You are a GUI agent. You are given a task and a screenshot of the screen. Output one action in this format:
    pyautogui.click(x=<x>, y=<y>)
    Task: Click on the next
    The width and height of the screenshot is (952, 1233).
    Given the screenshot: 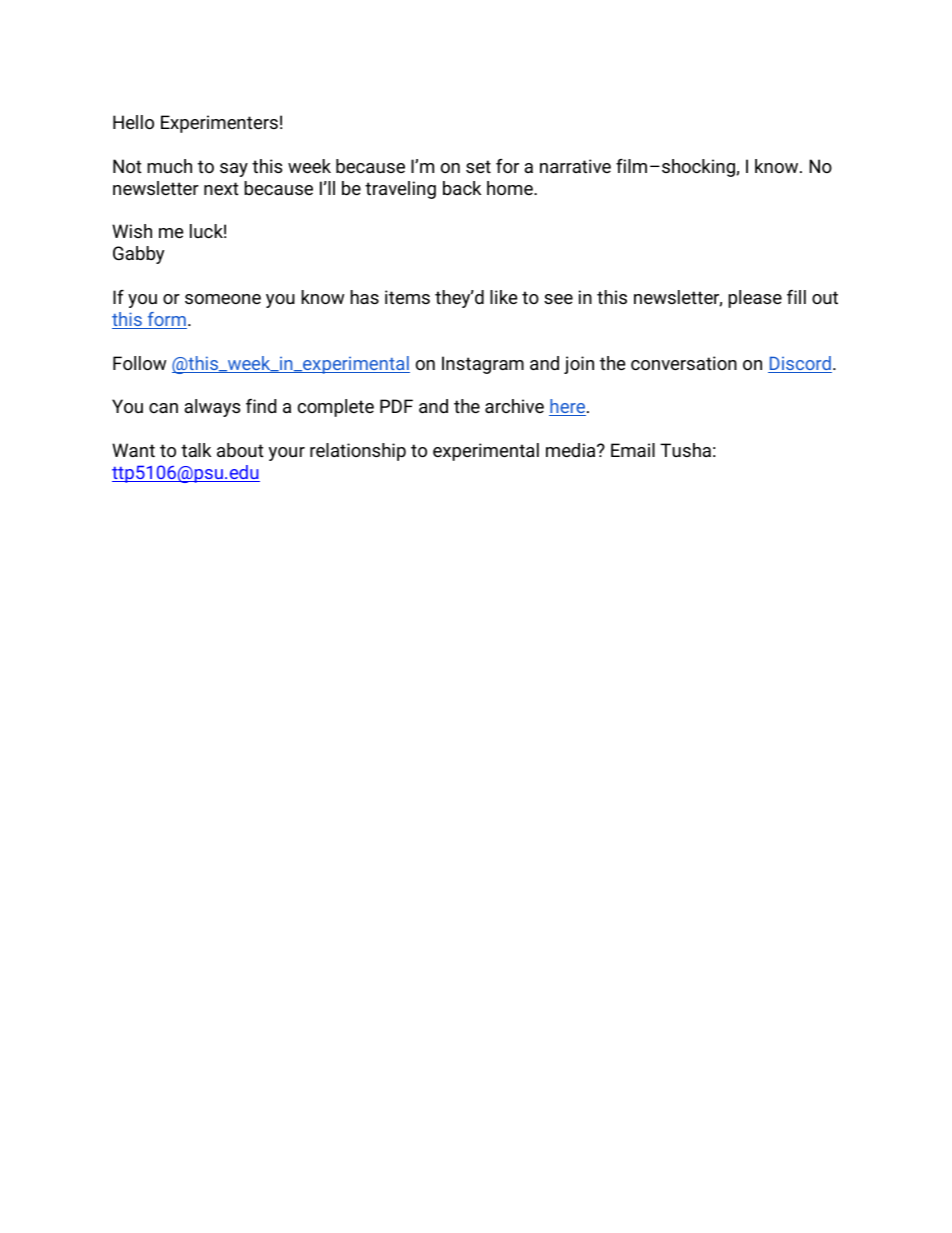 What is the action you would take?
    pyautogui.click(x=221, y=188)
